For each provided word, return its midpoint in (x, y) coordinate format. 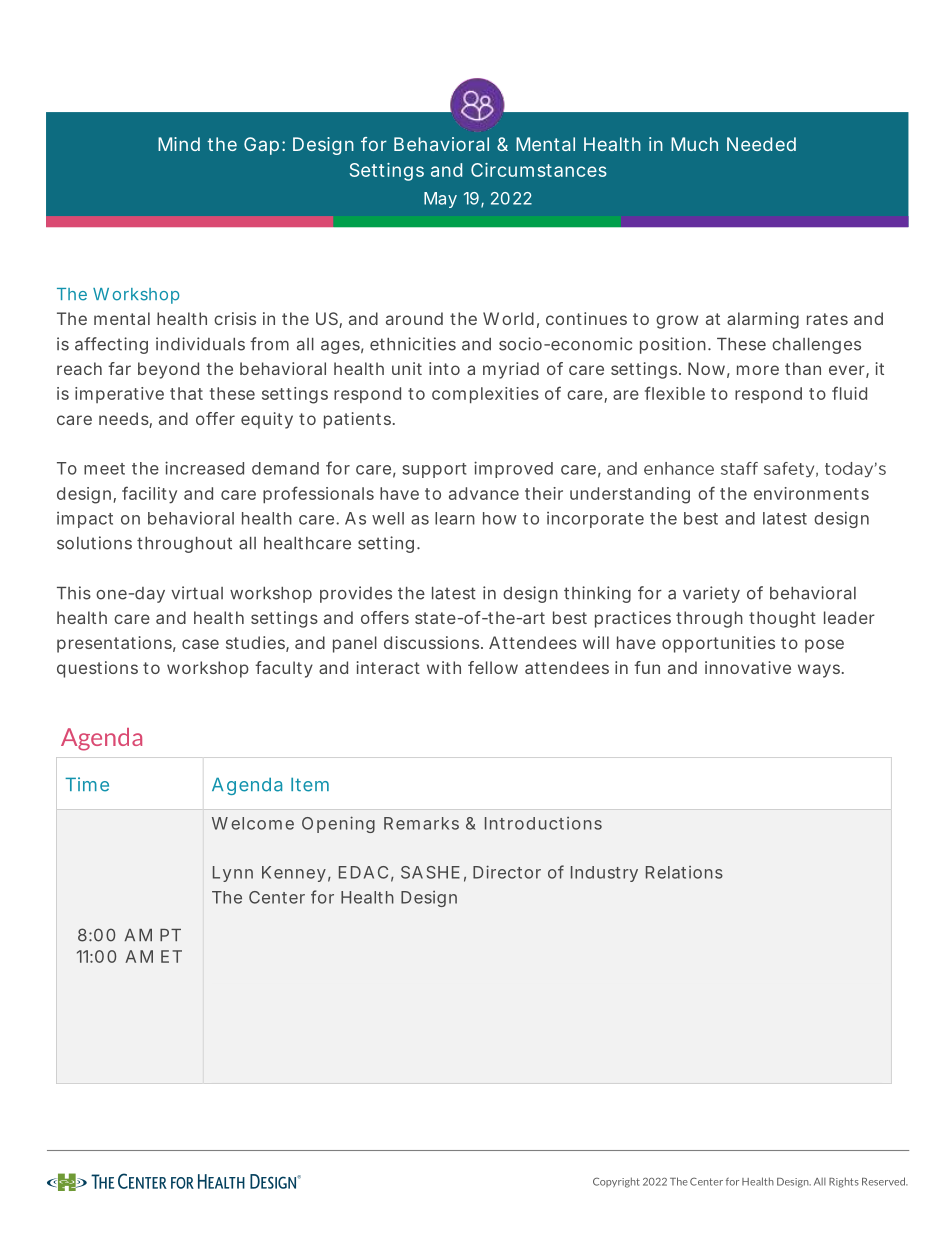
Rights (844, 1182)
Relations (684, 872)
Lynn (233, 874)
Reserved (885, 1181)
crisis (235, 318)
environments (811, 493)
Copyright (616, 1182)
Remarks (421, 823)
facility (149, 495)
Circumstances (539, 170)
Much (694, 144)
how (500, 518)
